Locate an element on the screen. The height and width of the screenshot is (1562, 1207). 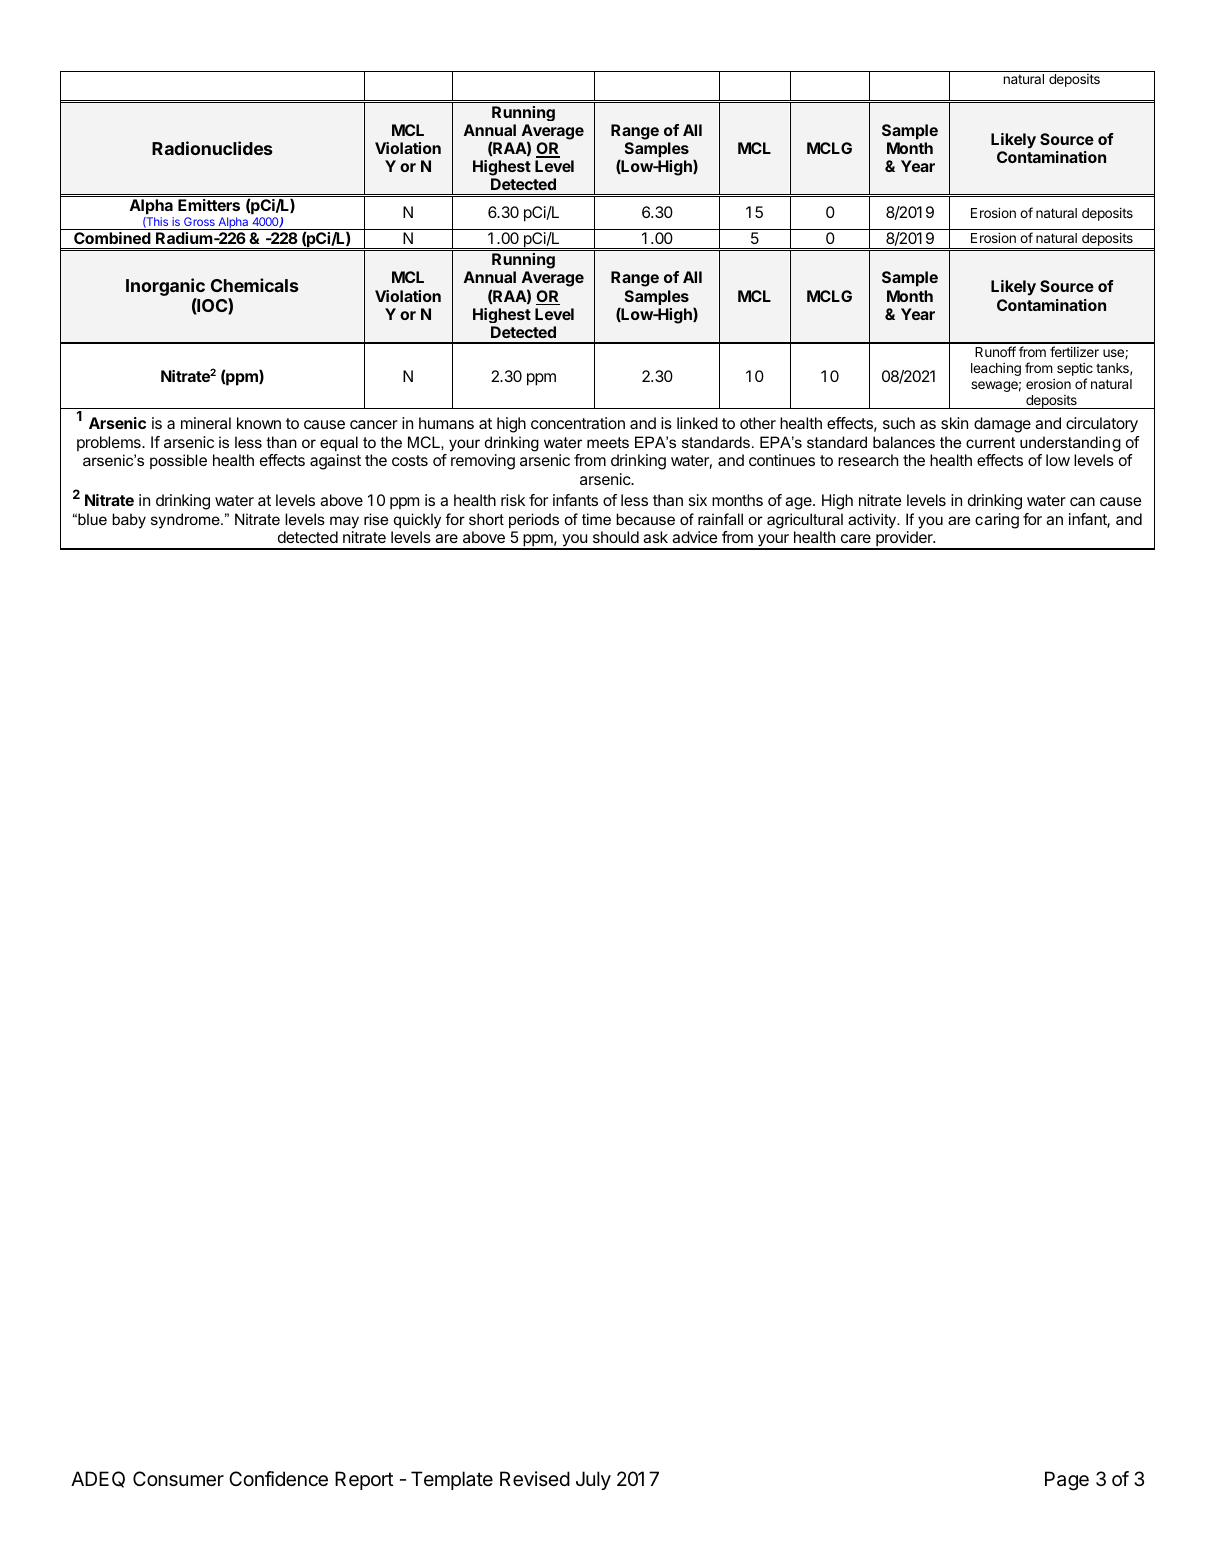
should is located at coordinates (616, 537).
